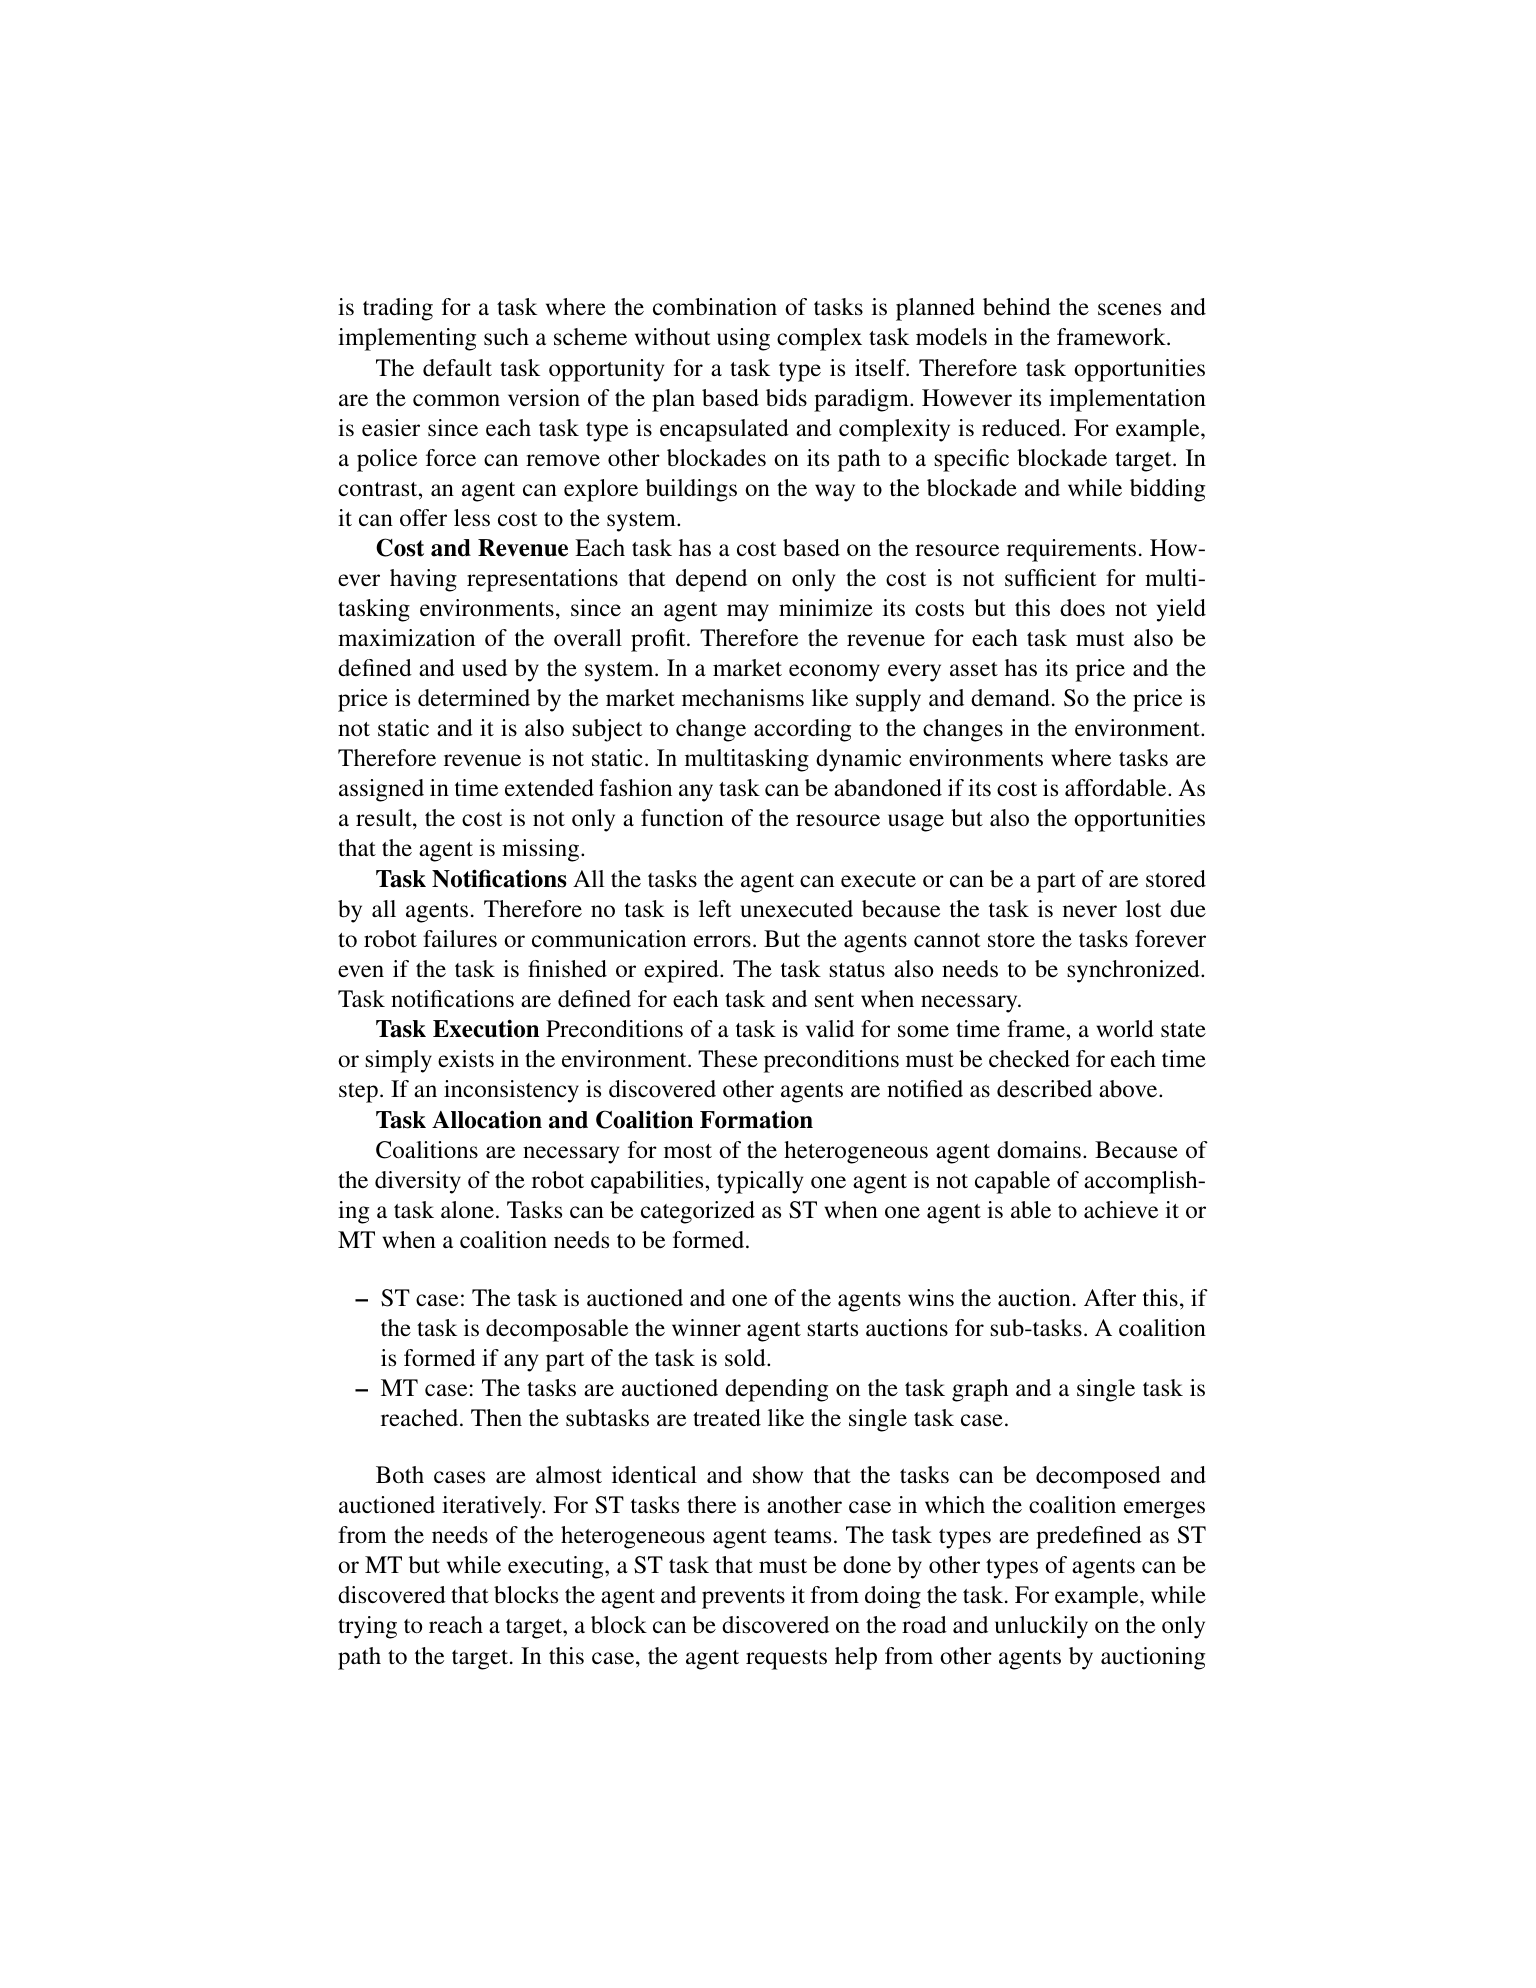 The height and width of the document is (1988, 1536). What do you see at coordinates (457, 368) in the document?
I see `default` at bounding box center [457, 368].
